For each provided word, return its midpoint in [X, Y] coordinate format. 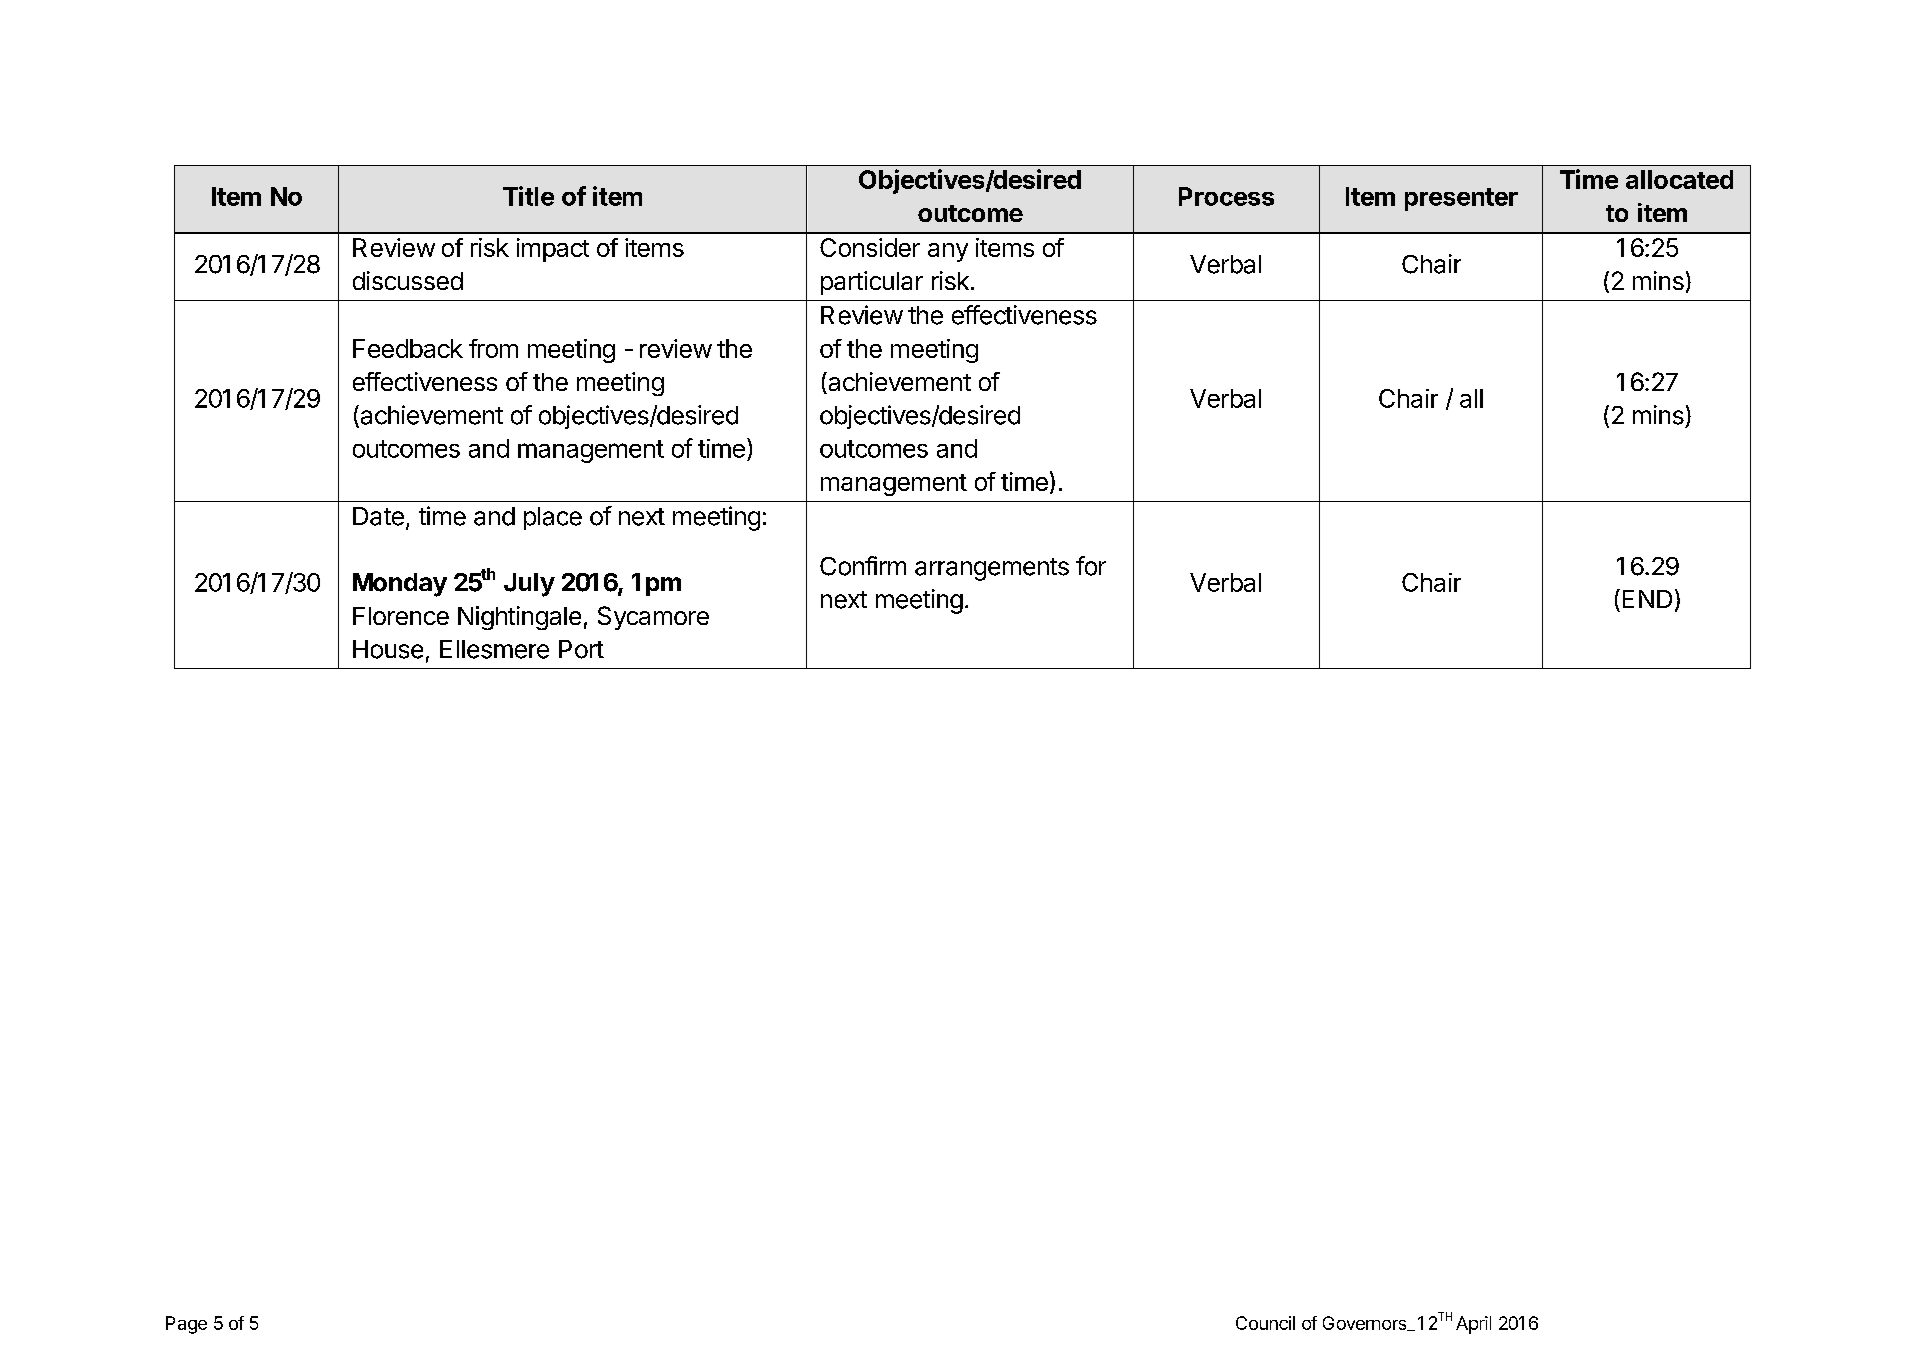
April [1473, 1325]
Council [1265, 1323]
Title [528, 196]
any [948, 252]
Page [186, 1325]
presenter [1461, 199]
